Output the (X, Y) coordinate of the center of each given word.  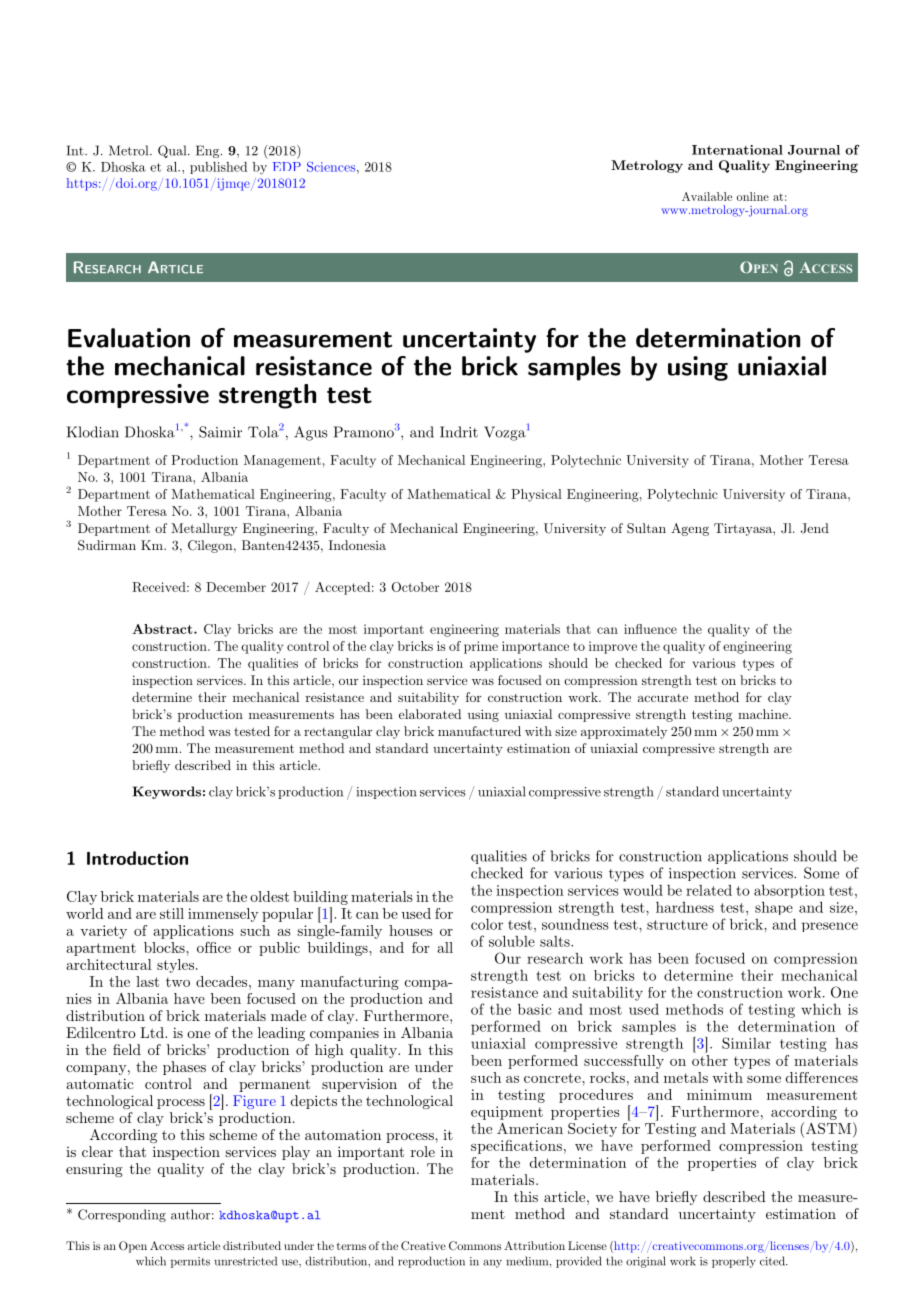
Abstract (163, 629)
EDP (287, 166)
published (218, 168)
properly (734, 1262)
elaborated (430, 714)
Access (167, 1245)
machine (764, 714)
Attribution (534, 1245)
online (753, 196)
